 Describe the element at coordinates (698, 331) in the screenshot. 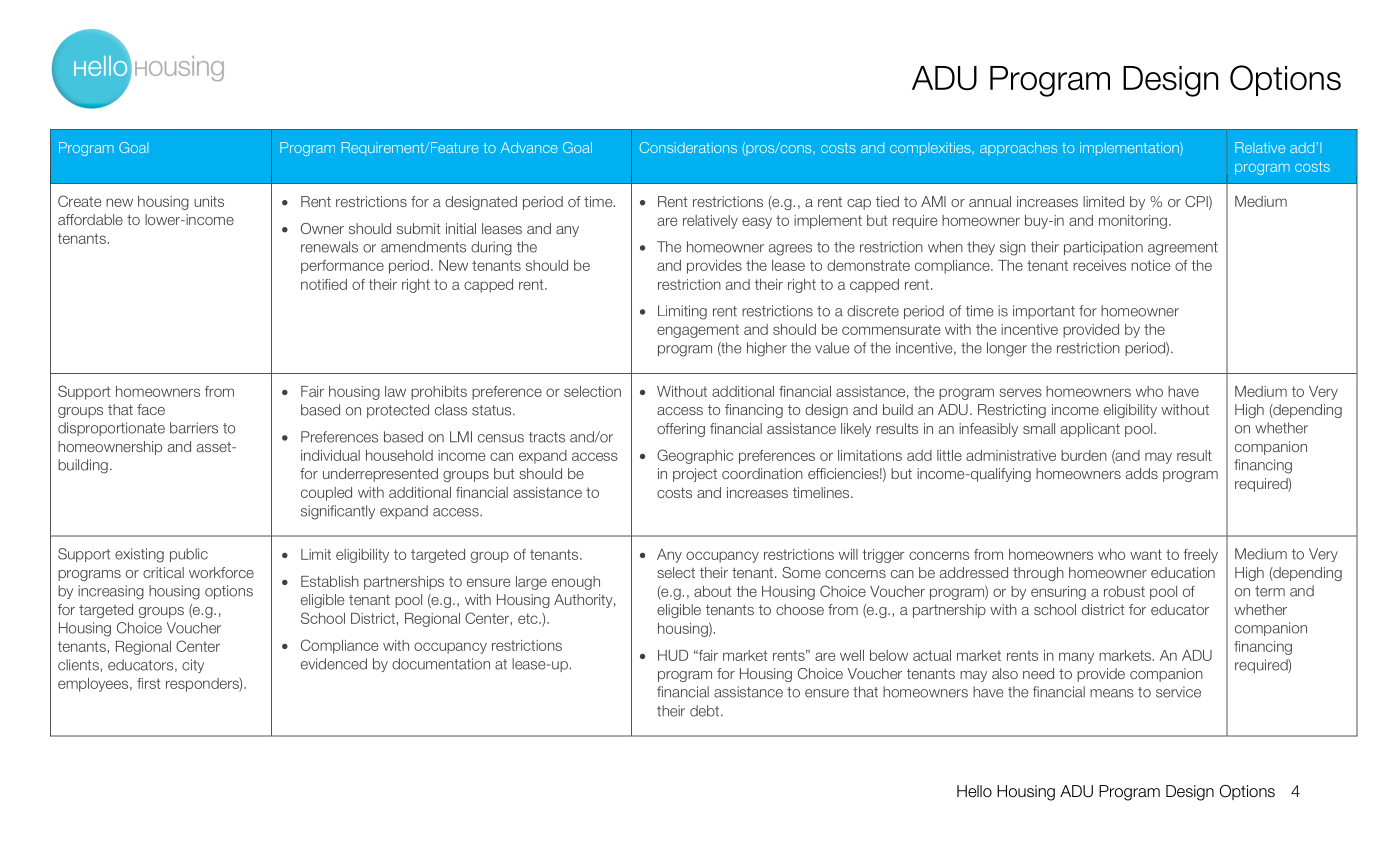

I see `engagement` at that location.
